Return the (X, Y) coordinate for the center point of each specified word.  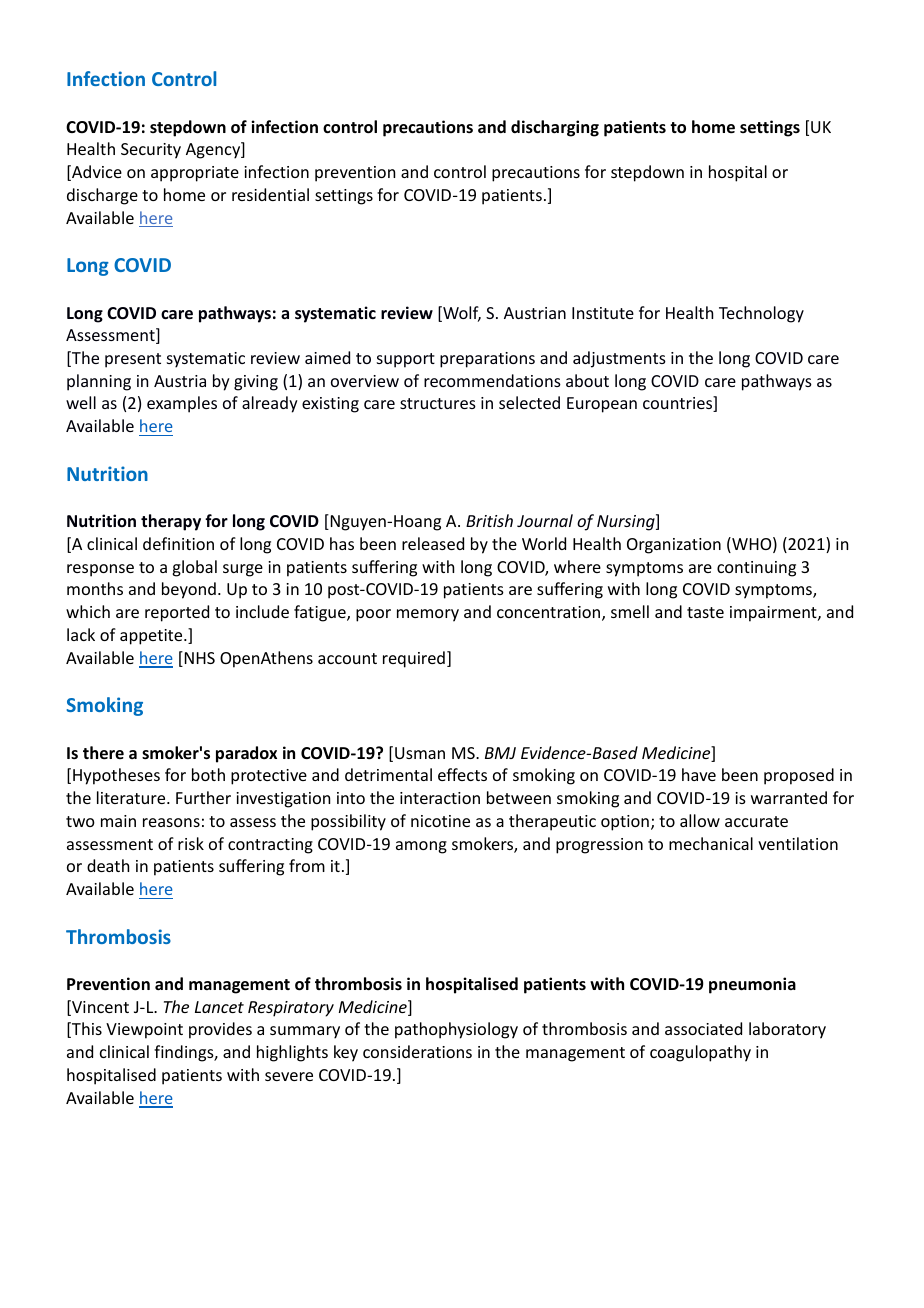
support (406, 360)
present (133, 360)
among (421, 847)
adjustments (619, 359)
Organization (674, 546)
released (433, 543)
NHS (198, 659)
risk (191, 843)
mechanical (711, 843)
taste (705, 612)
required (414, 659)
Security (151, 151)
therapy (171, 522)
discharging (555, 128)
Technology (761, 314)
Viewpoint (144, 1031)
